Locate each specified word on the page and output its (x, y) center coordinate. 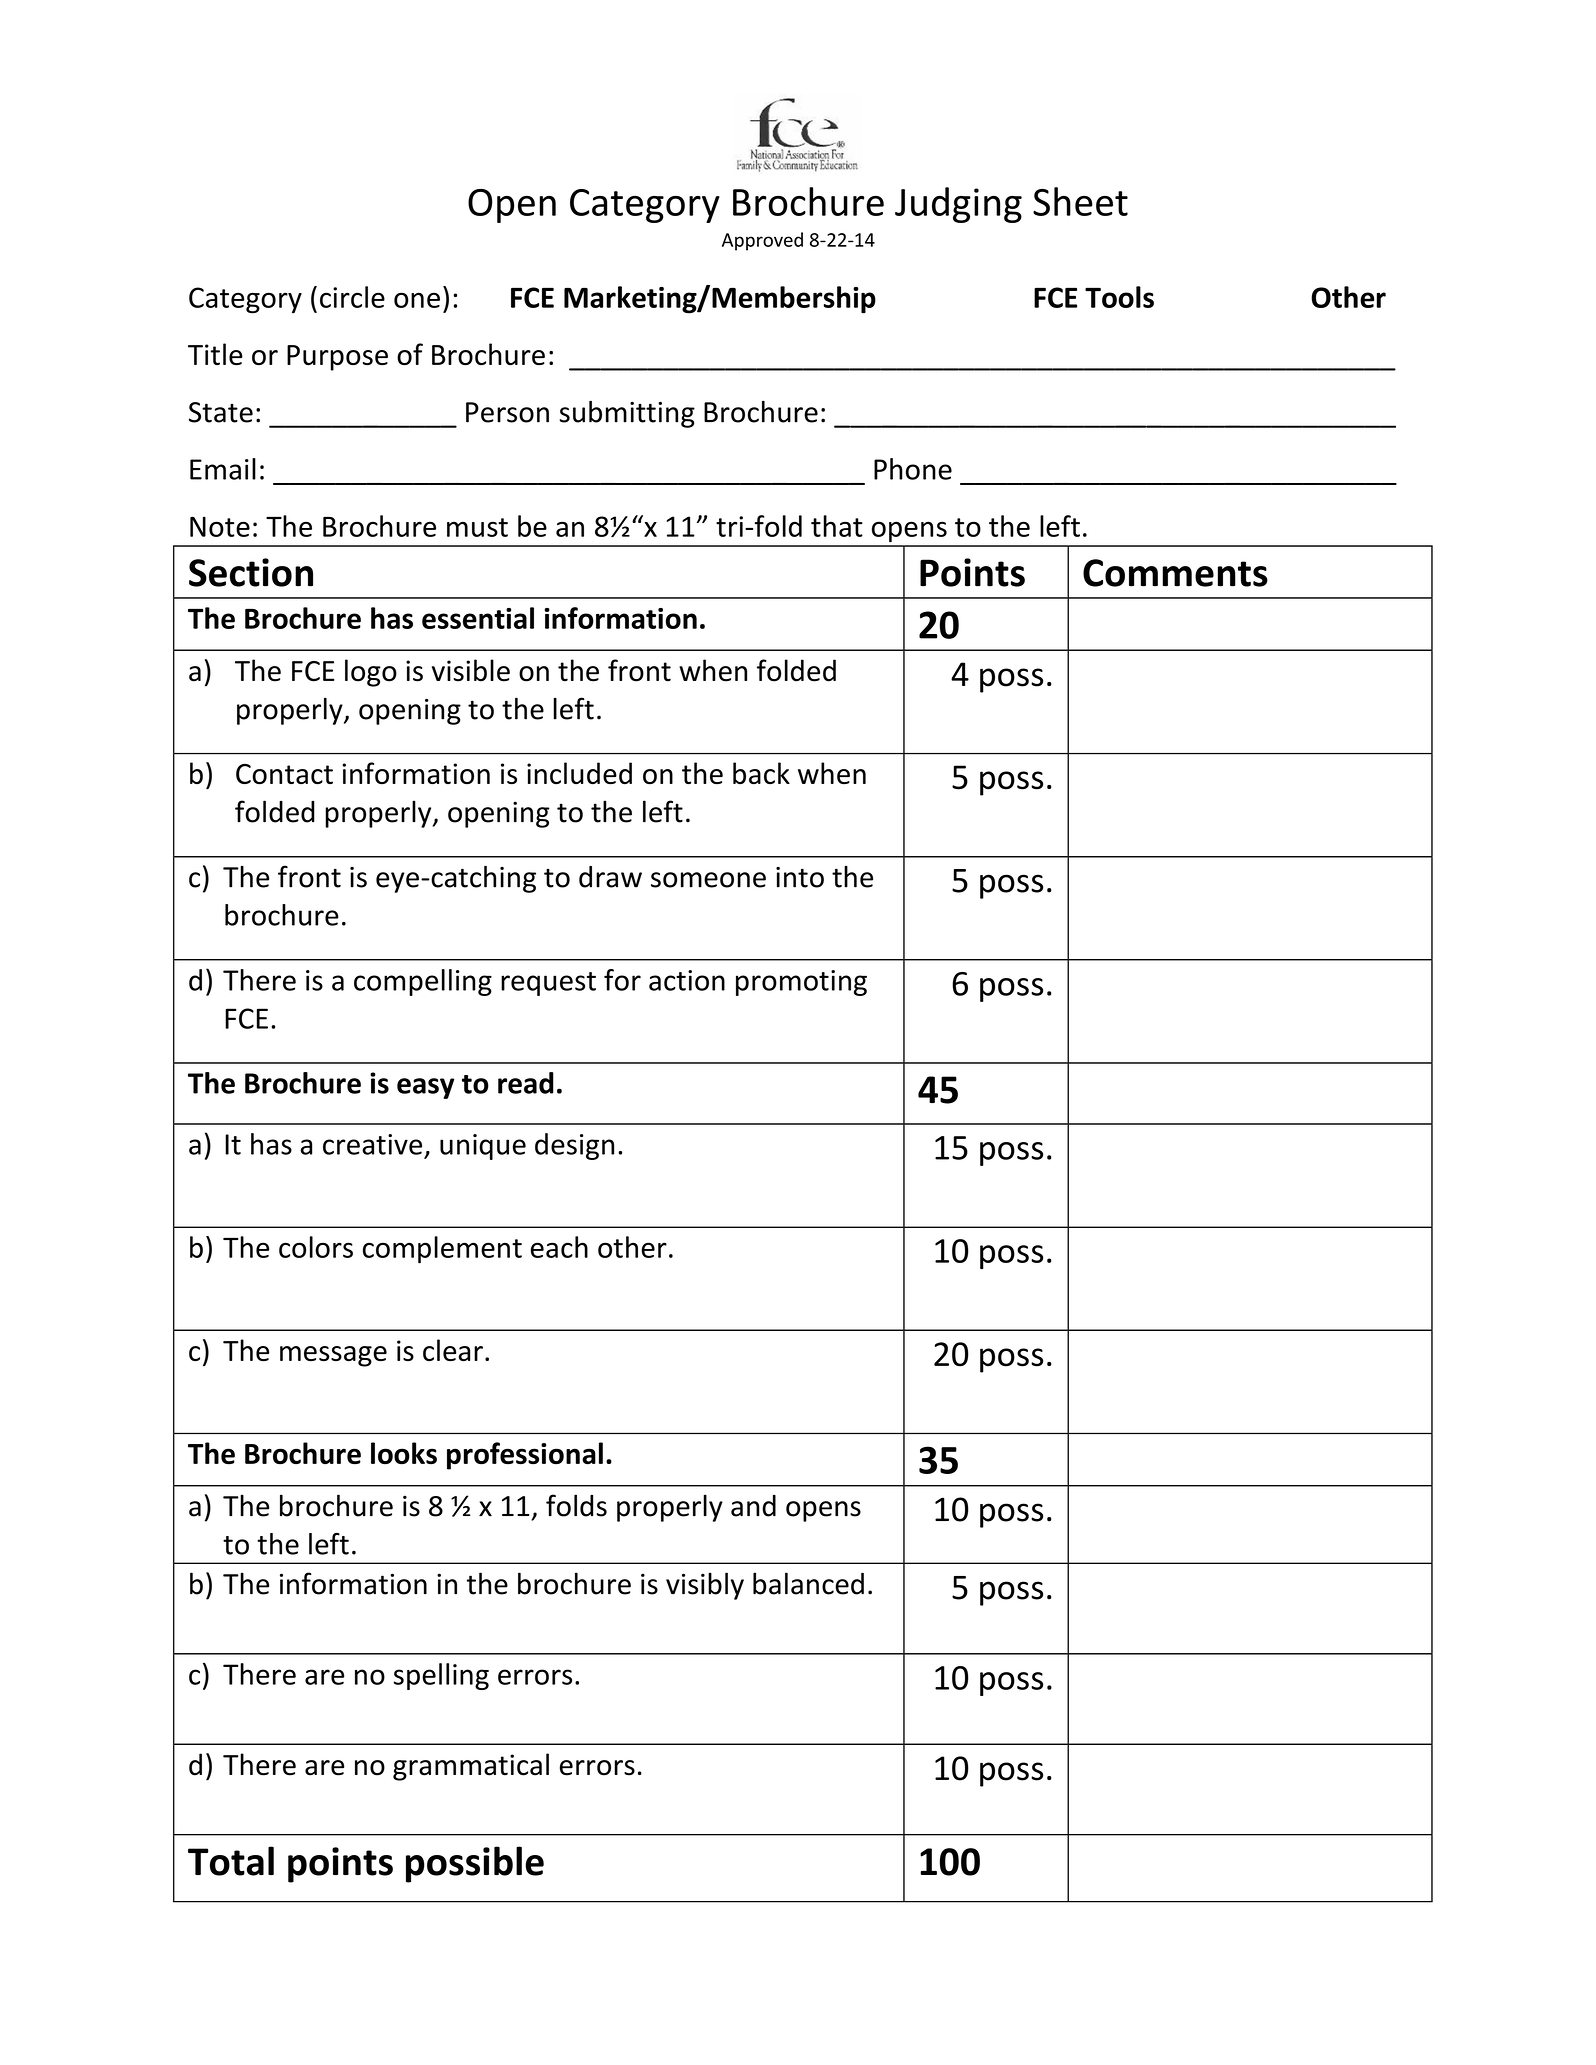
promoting (801, 983)
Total (231, 1861)
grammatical (471, 1767)
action (687, 980)
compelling (423, 982)
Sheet (1080, 201)
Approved (762, 241)
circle (352, 297)
